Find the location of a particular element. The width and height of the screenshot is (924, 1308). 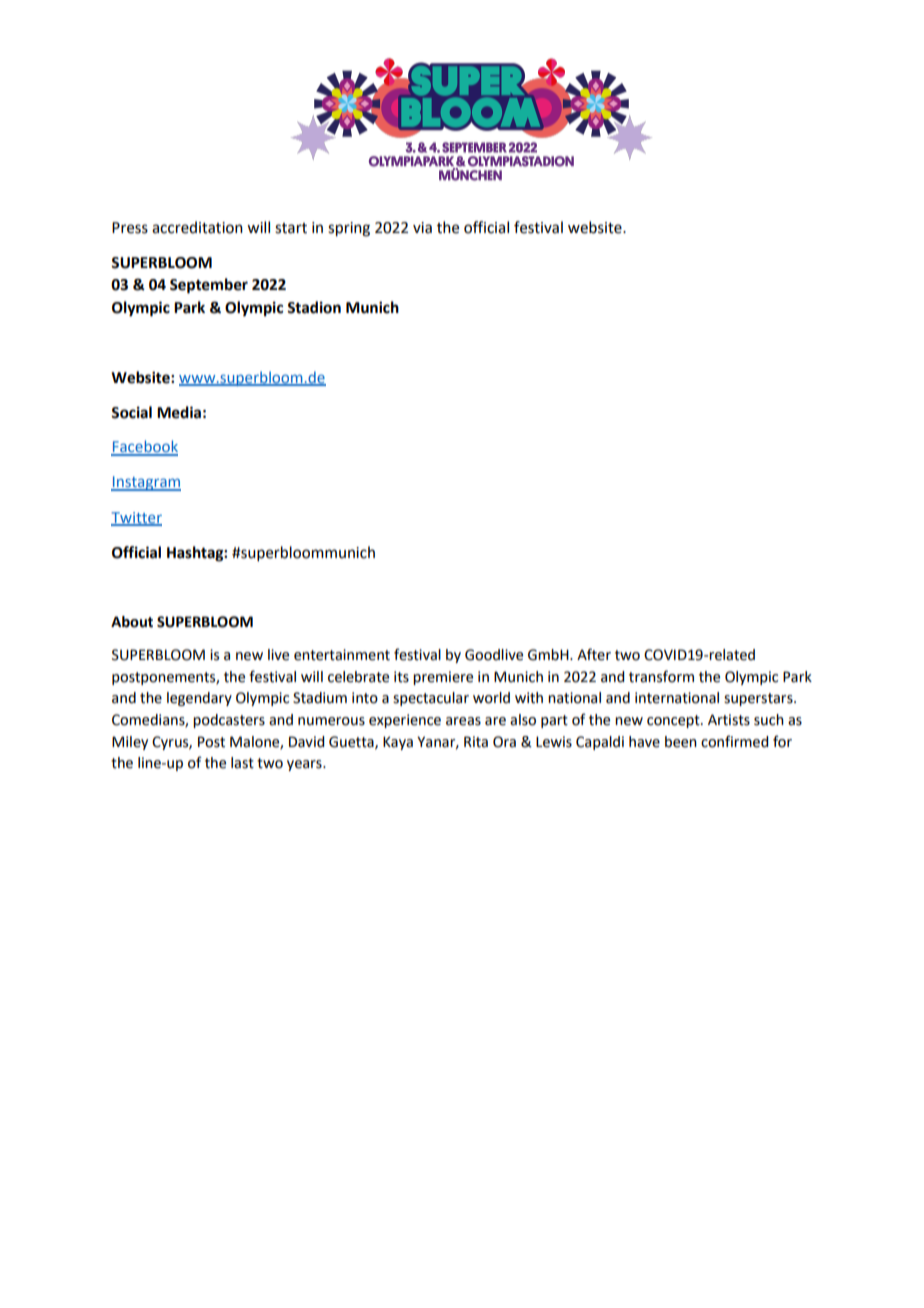

September is located at coordinates (209, 286).
